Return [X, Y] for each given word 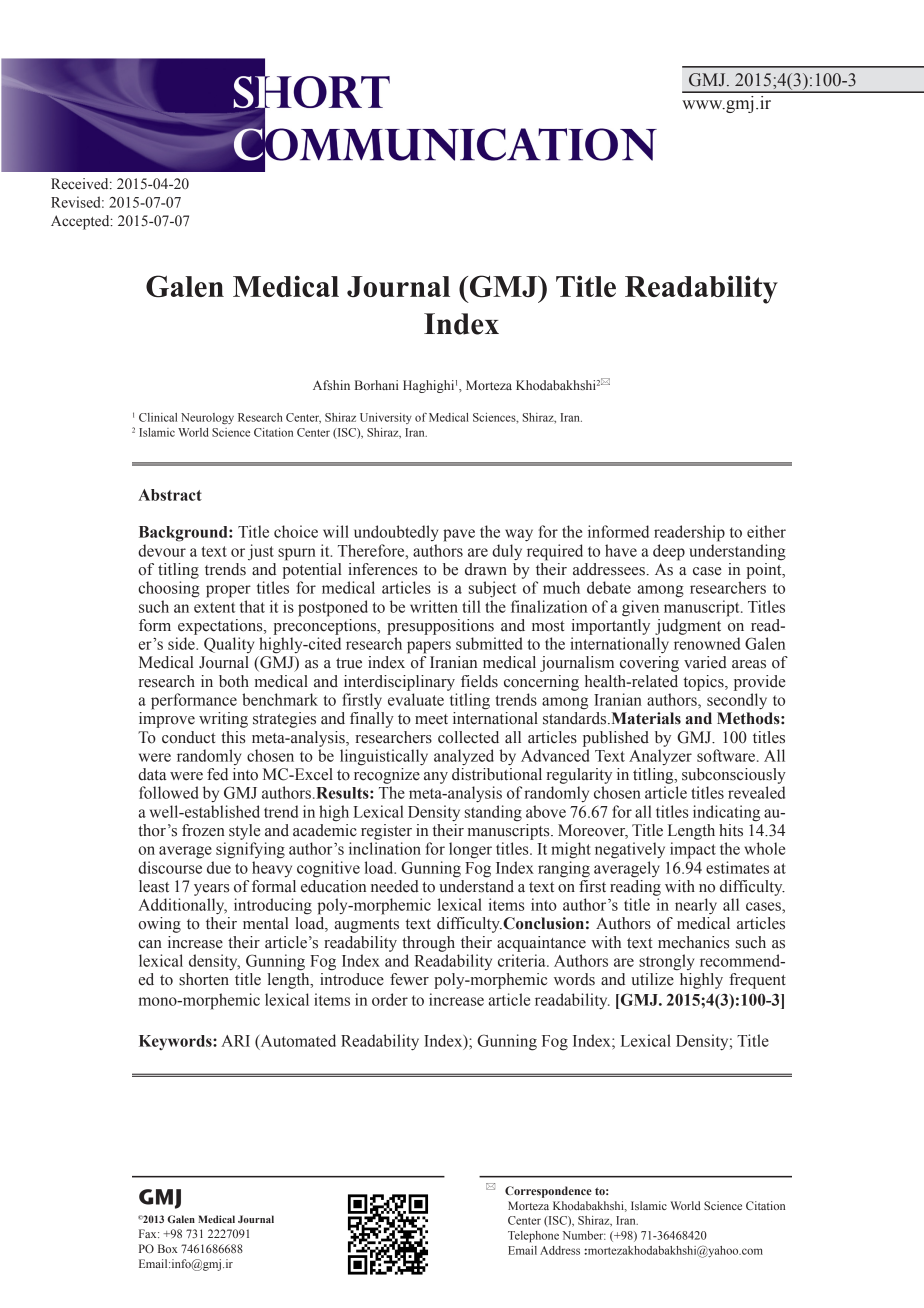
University [386, 418]
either [766, 531]
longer [470, 850]
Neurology [207, 418]
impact [693, 850]
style [245, 832]
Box [168, 1248]
